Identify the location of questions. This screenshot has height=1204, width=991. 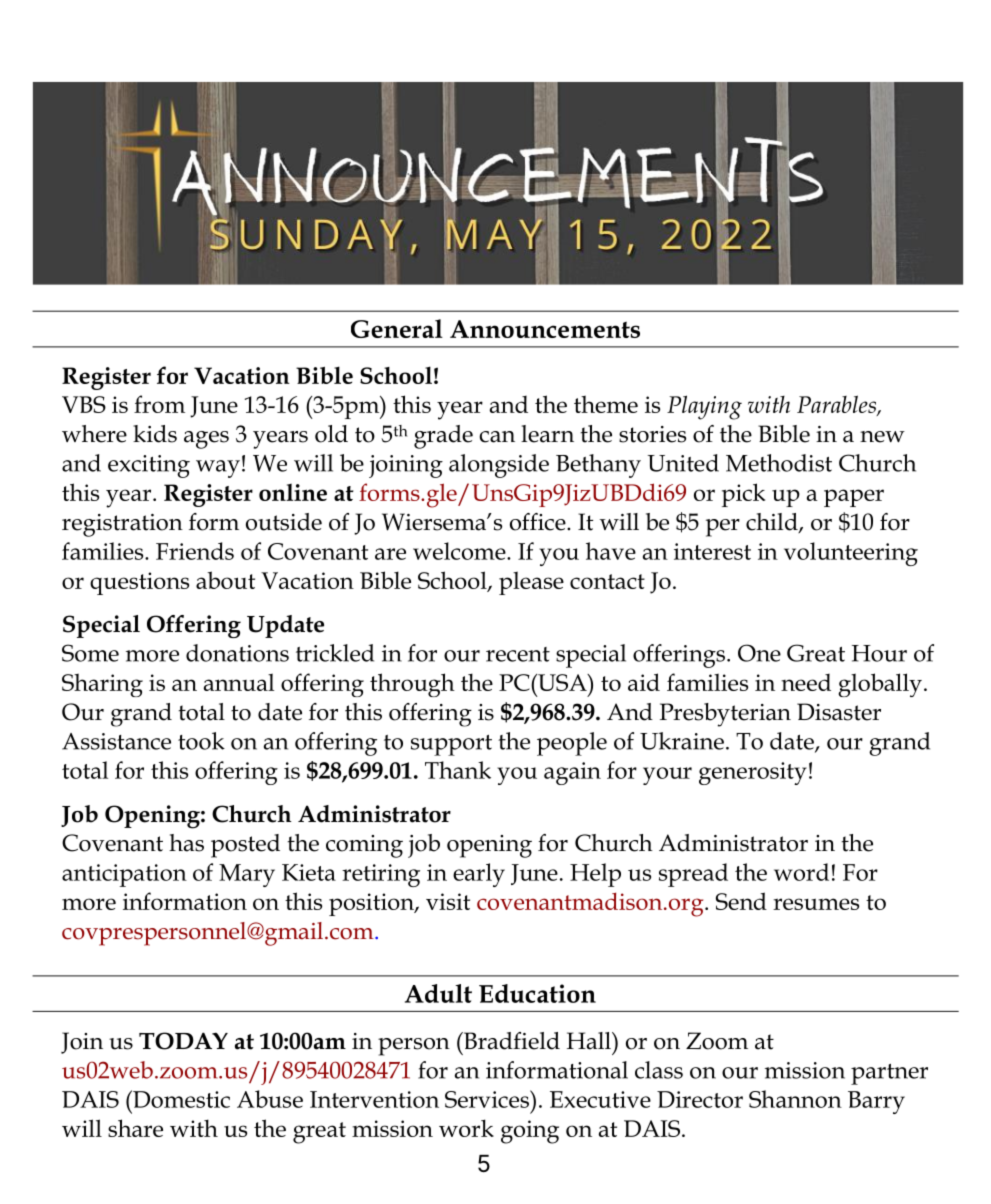
(139, 583).
